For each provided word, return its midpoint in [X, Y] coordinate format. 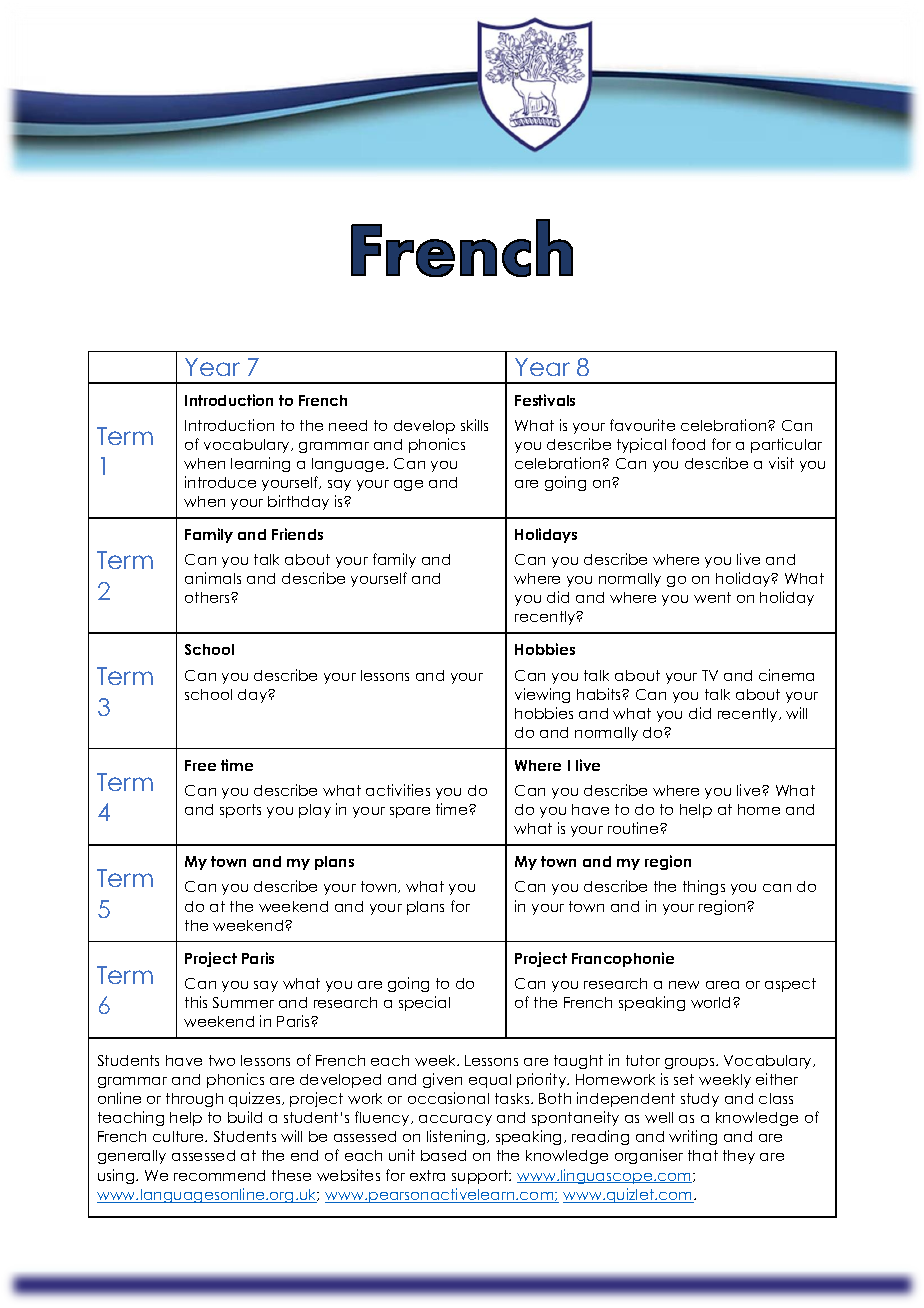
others [208, 597]
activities [398, 790]
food [688, 444]
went [712, 597]
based [443, 1155]
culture [179, 1136]
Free [200, 765]
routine [634, 828]
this [196, 1002]
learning [260, 464]
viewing [542, 695]
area [722, 985]
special [424, 1003]
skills [474, 425]
